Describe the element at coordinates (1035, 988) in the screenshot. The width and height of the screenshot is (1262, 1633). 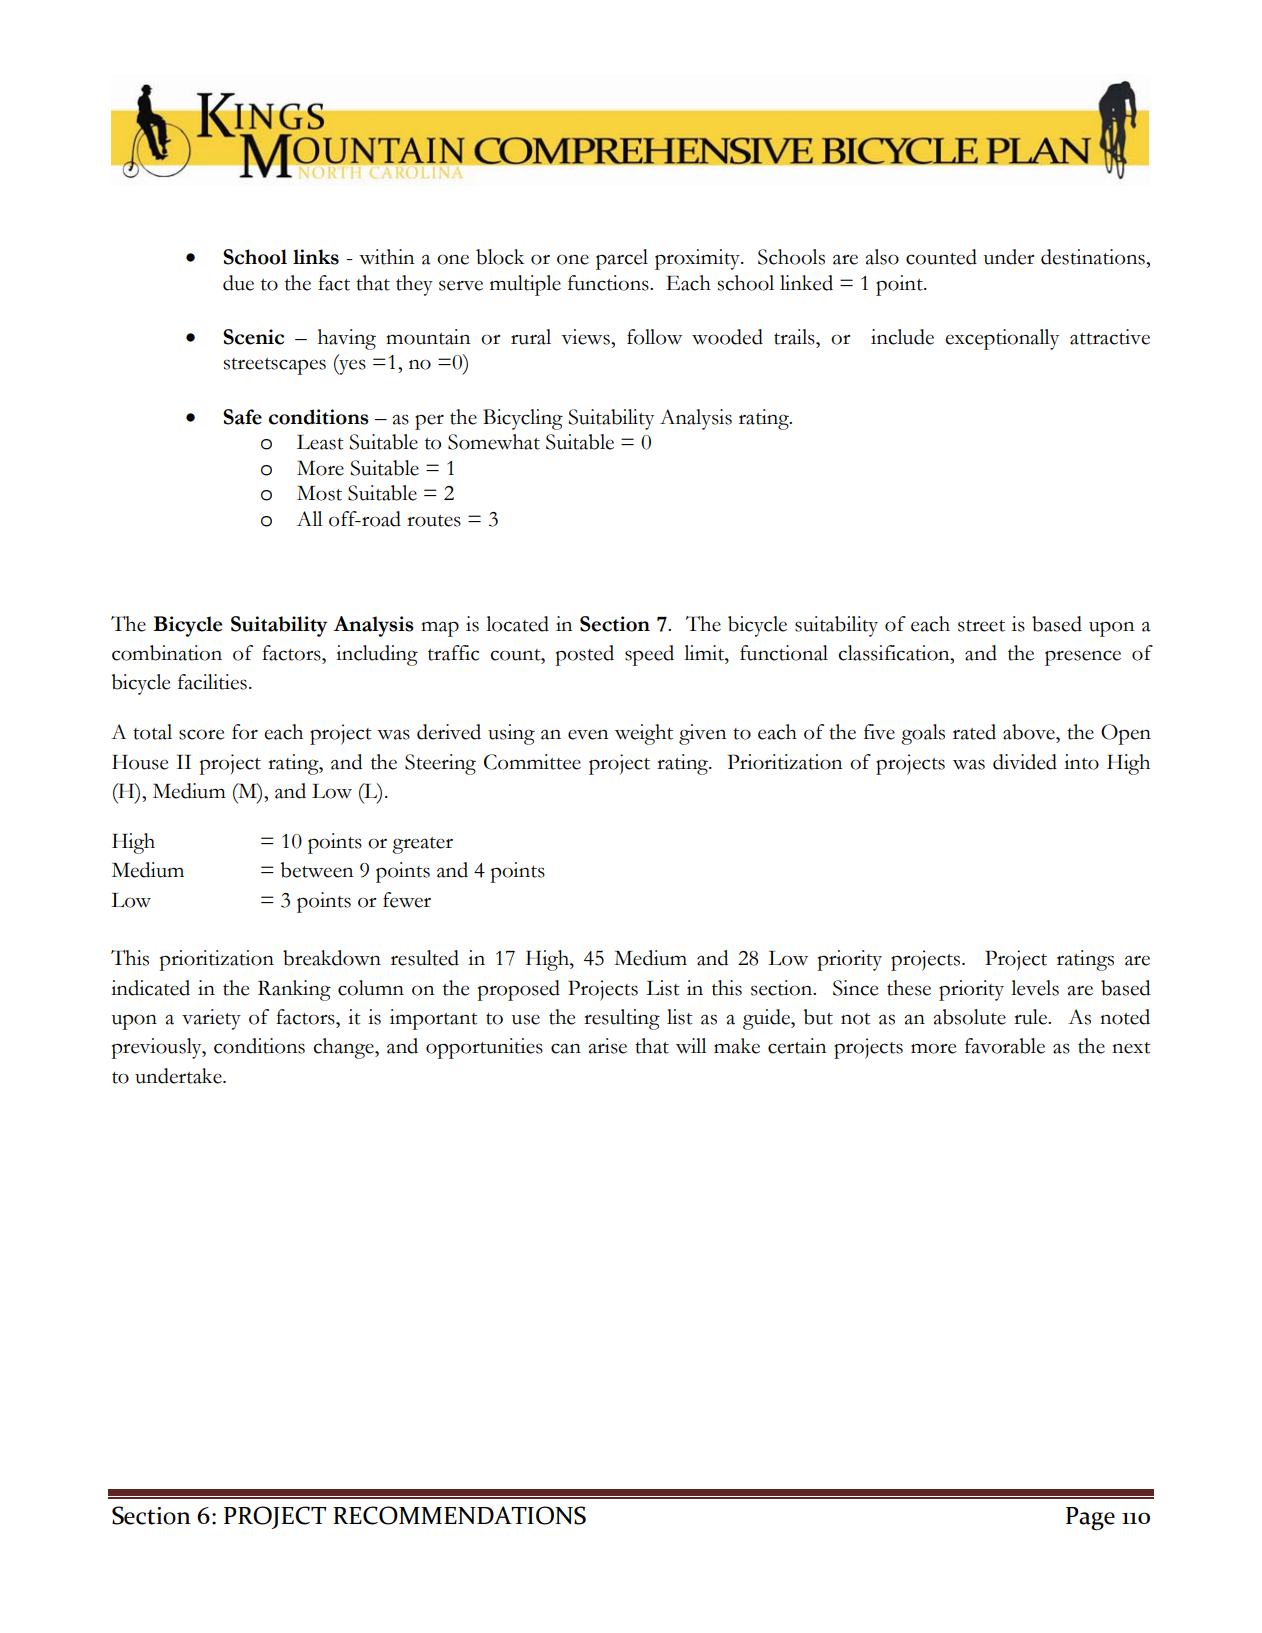
I see `levels` at that location.
